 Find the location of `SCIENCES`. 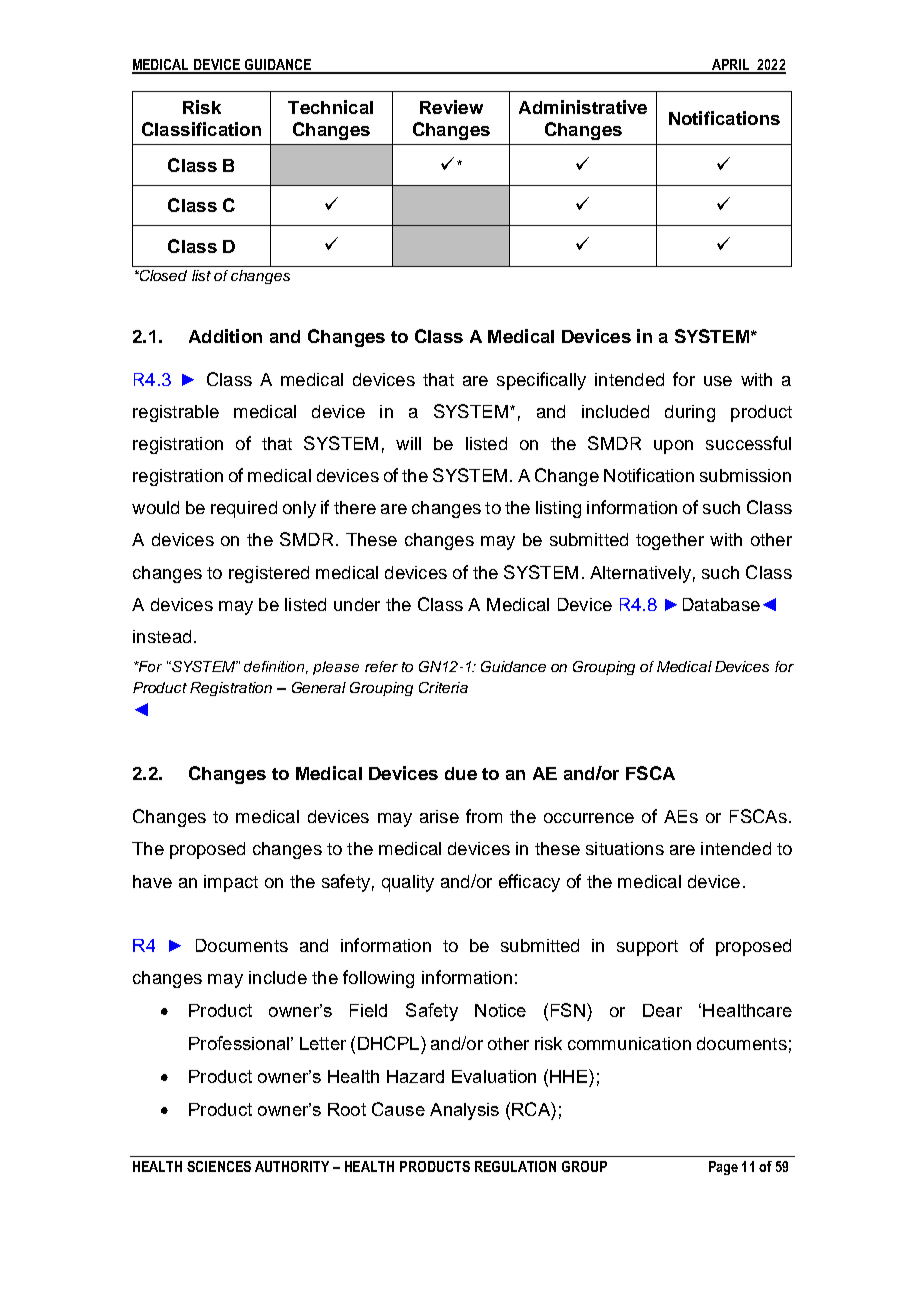

SCIENCES is located at coordinates (219, 1166).
